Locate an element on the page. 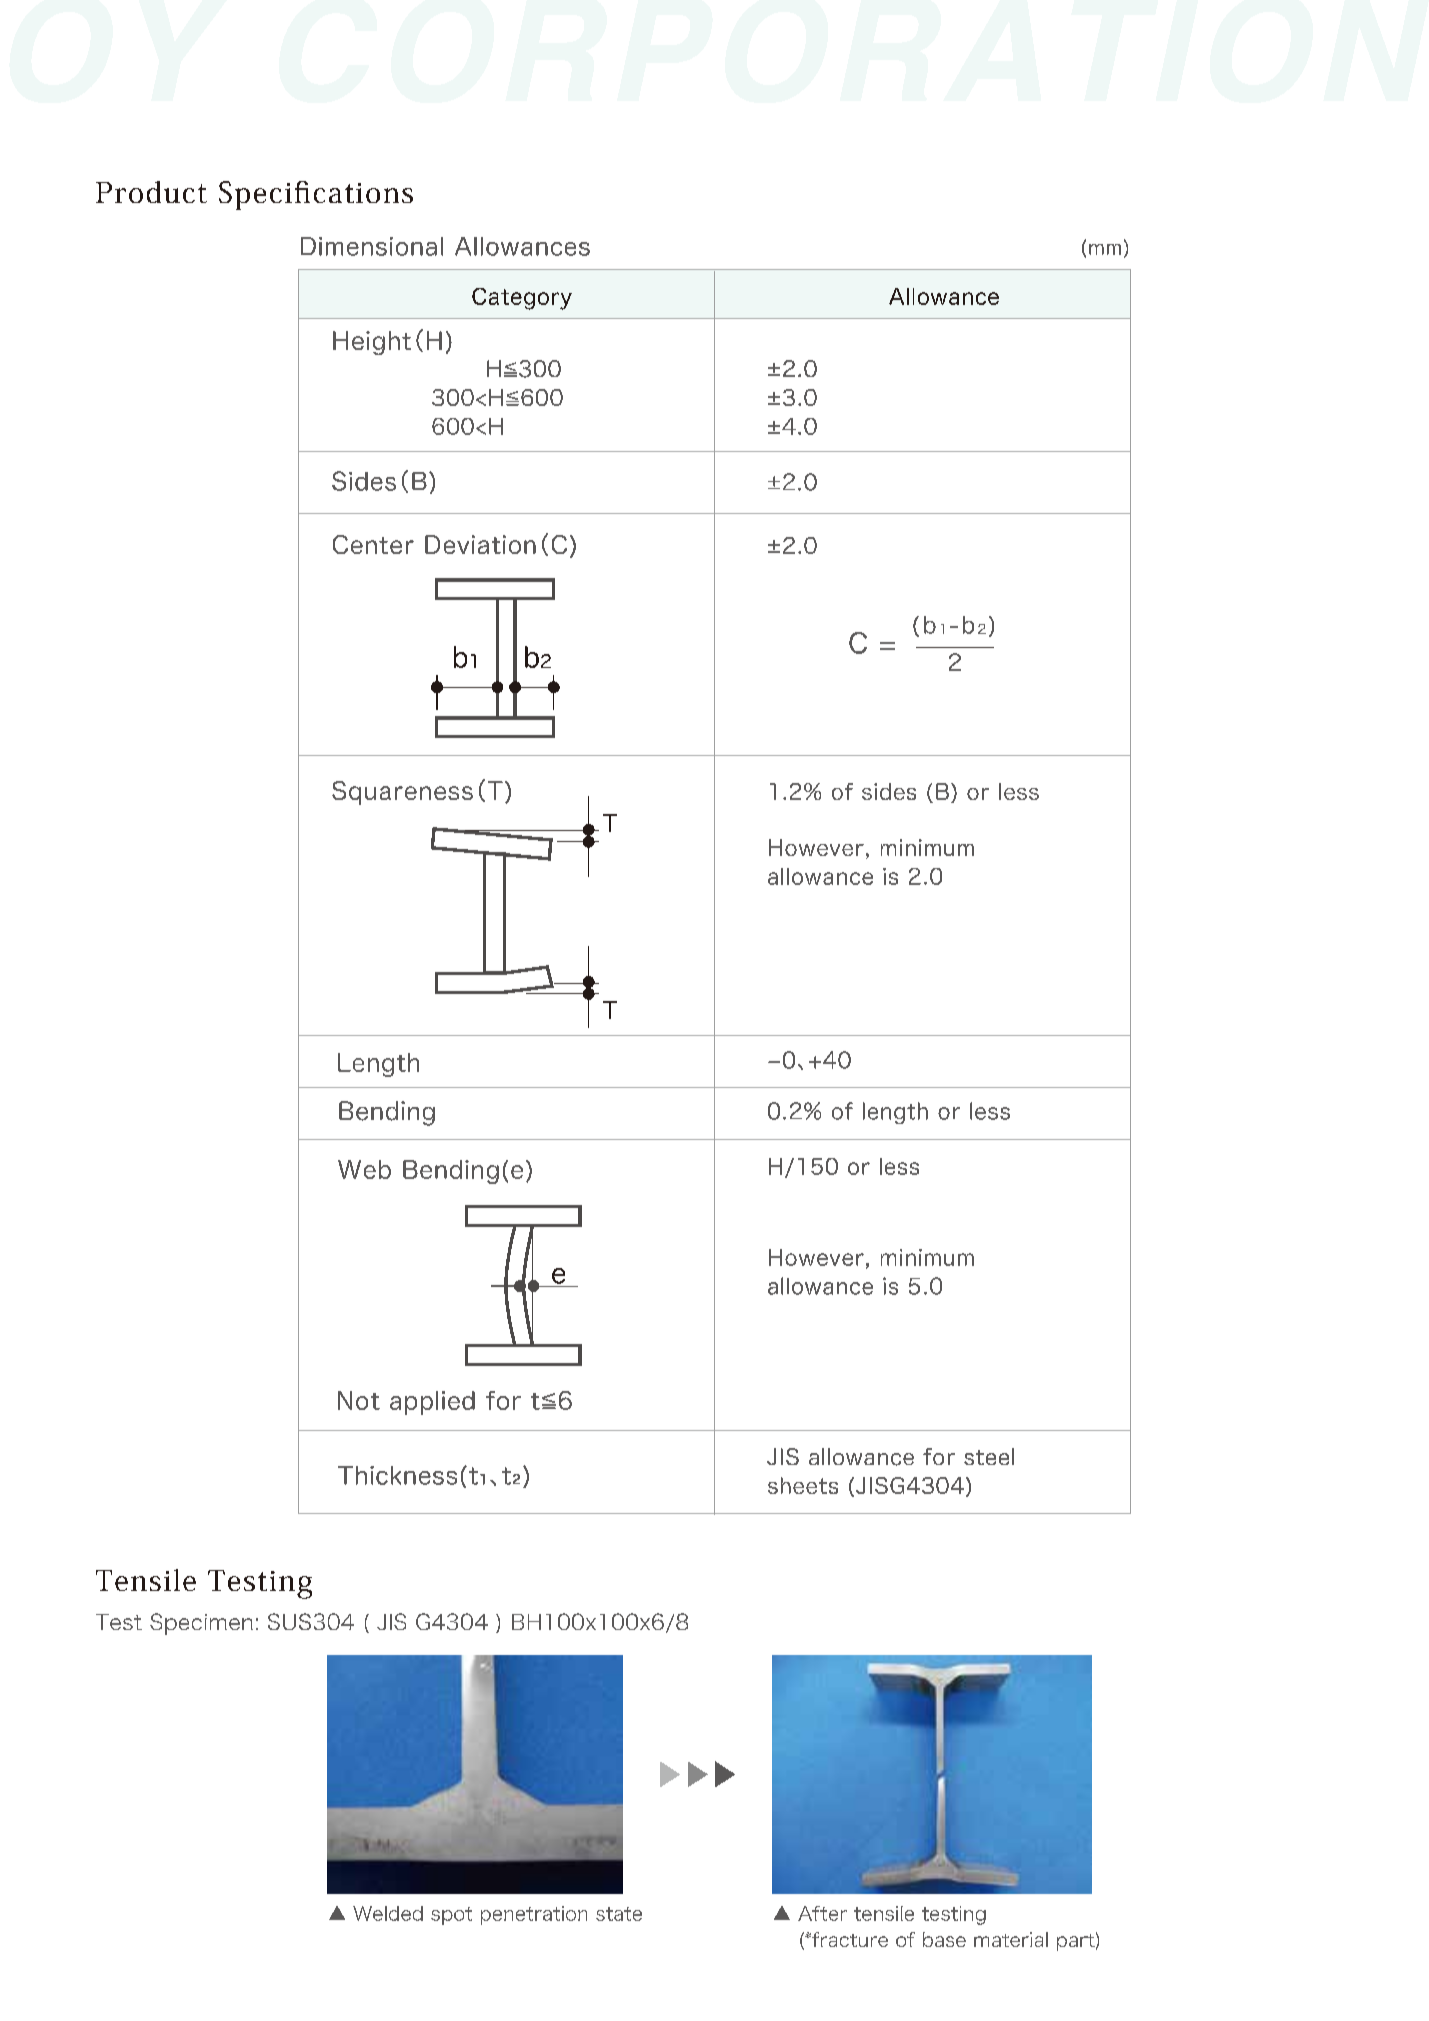 Image resolution: width=1429 pixels, height=2021 pixels. applied is located at coordinates (432, 1403).
